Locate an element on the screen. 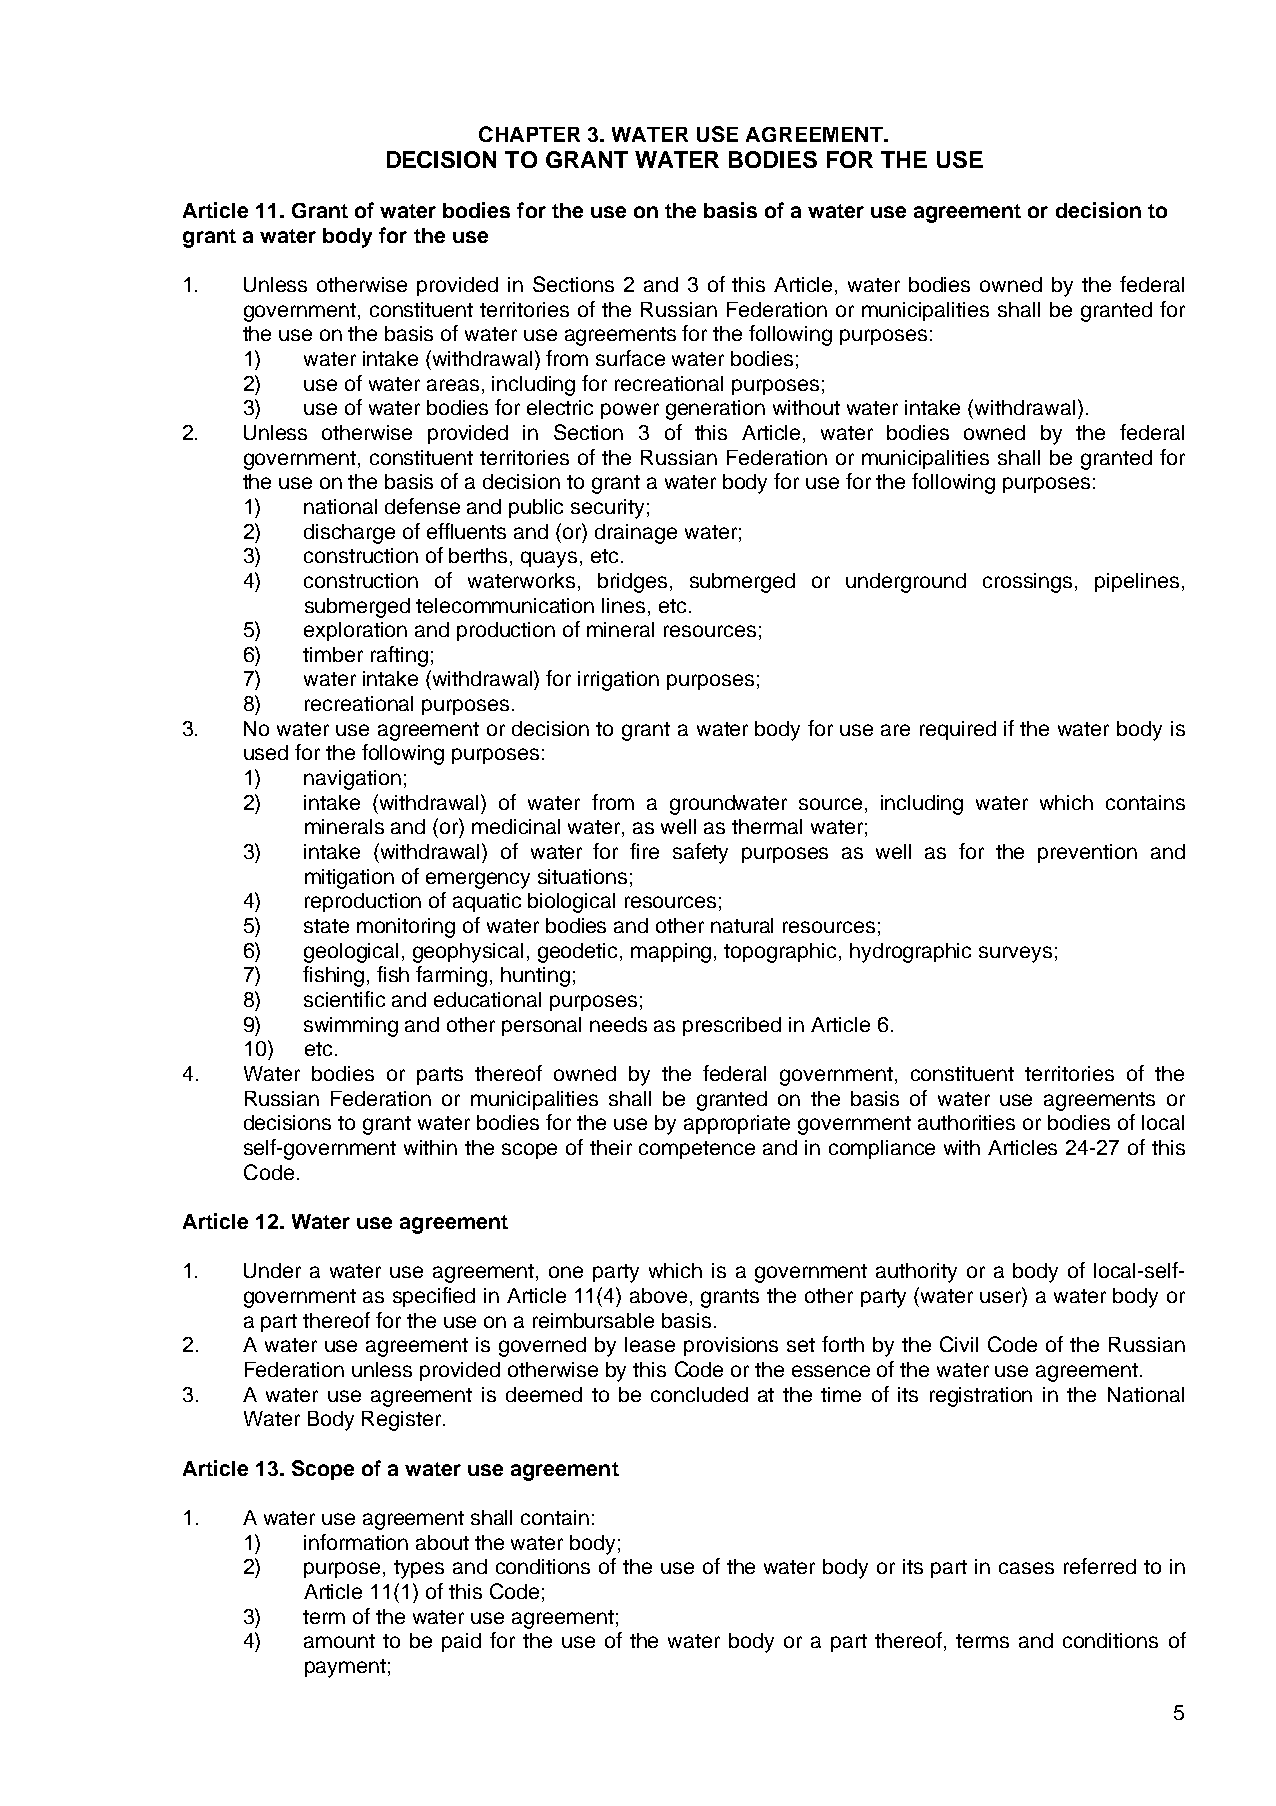 This screenshot has width=1276, height=1806. paid is located at coordinates (461, 1642).
